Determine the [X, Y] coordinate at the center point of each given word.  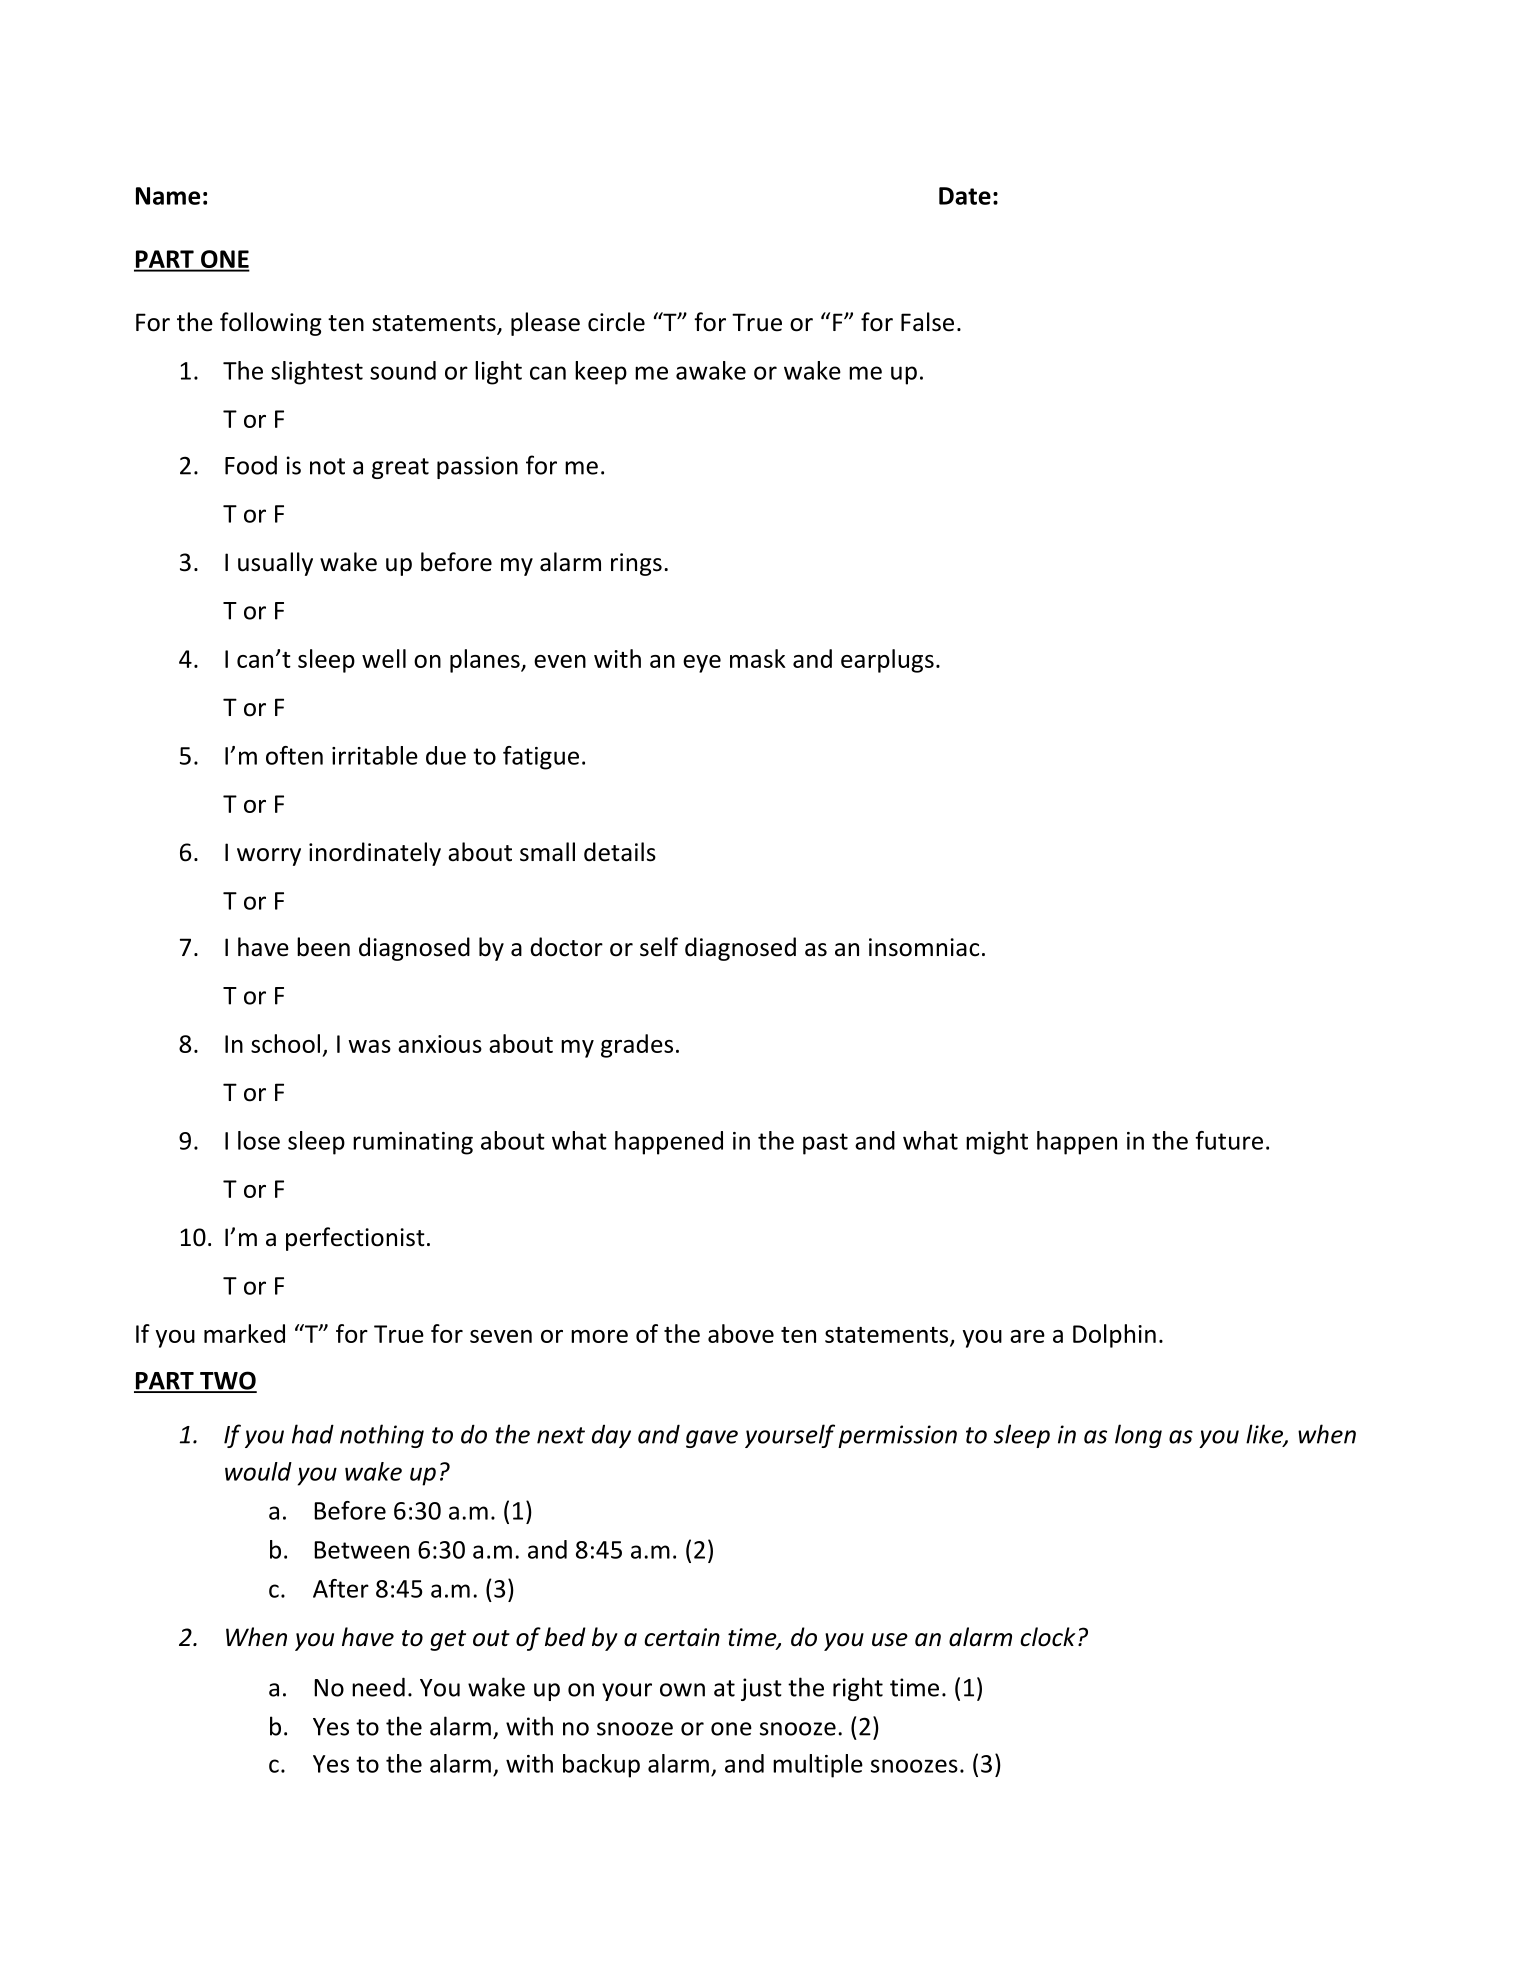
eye [702, 664]
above [741, 1333]
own [682, 1690]
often [294, 755]
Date [965, 196]
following [271, 324]
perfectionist [355, 1239]
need [378, 1687]
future [1229, 1140]
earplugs [887, 661]
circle [616, 322]
